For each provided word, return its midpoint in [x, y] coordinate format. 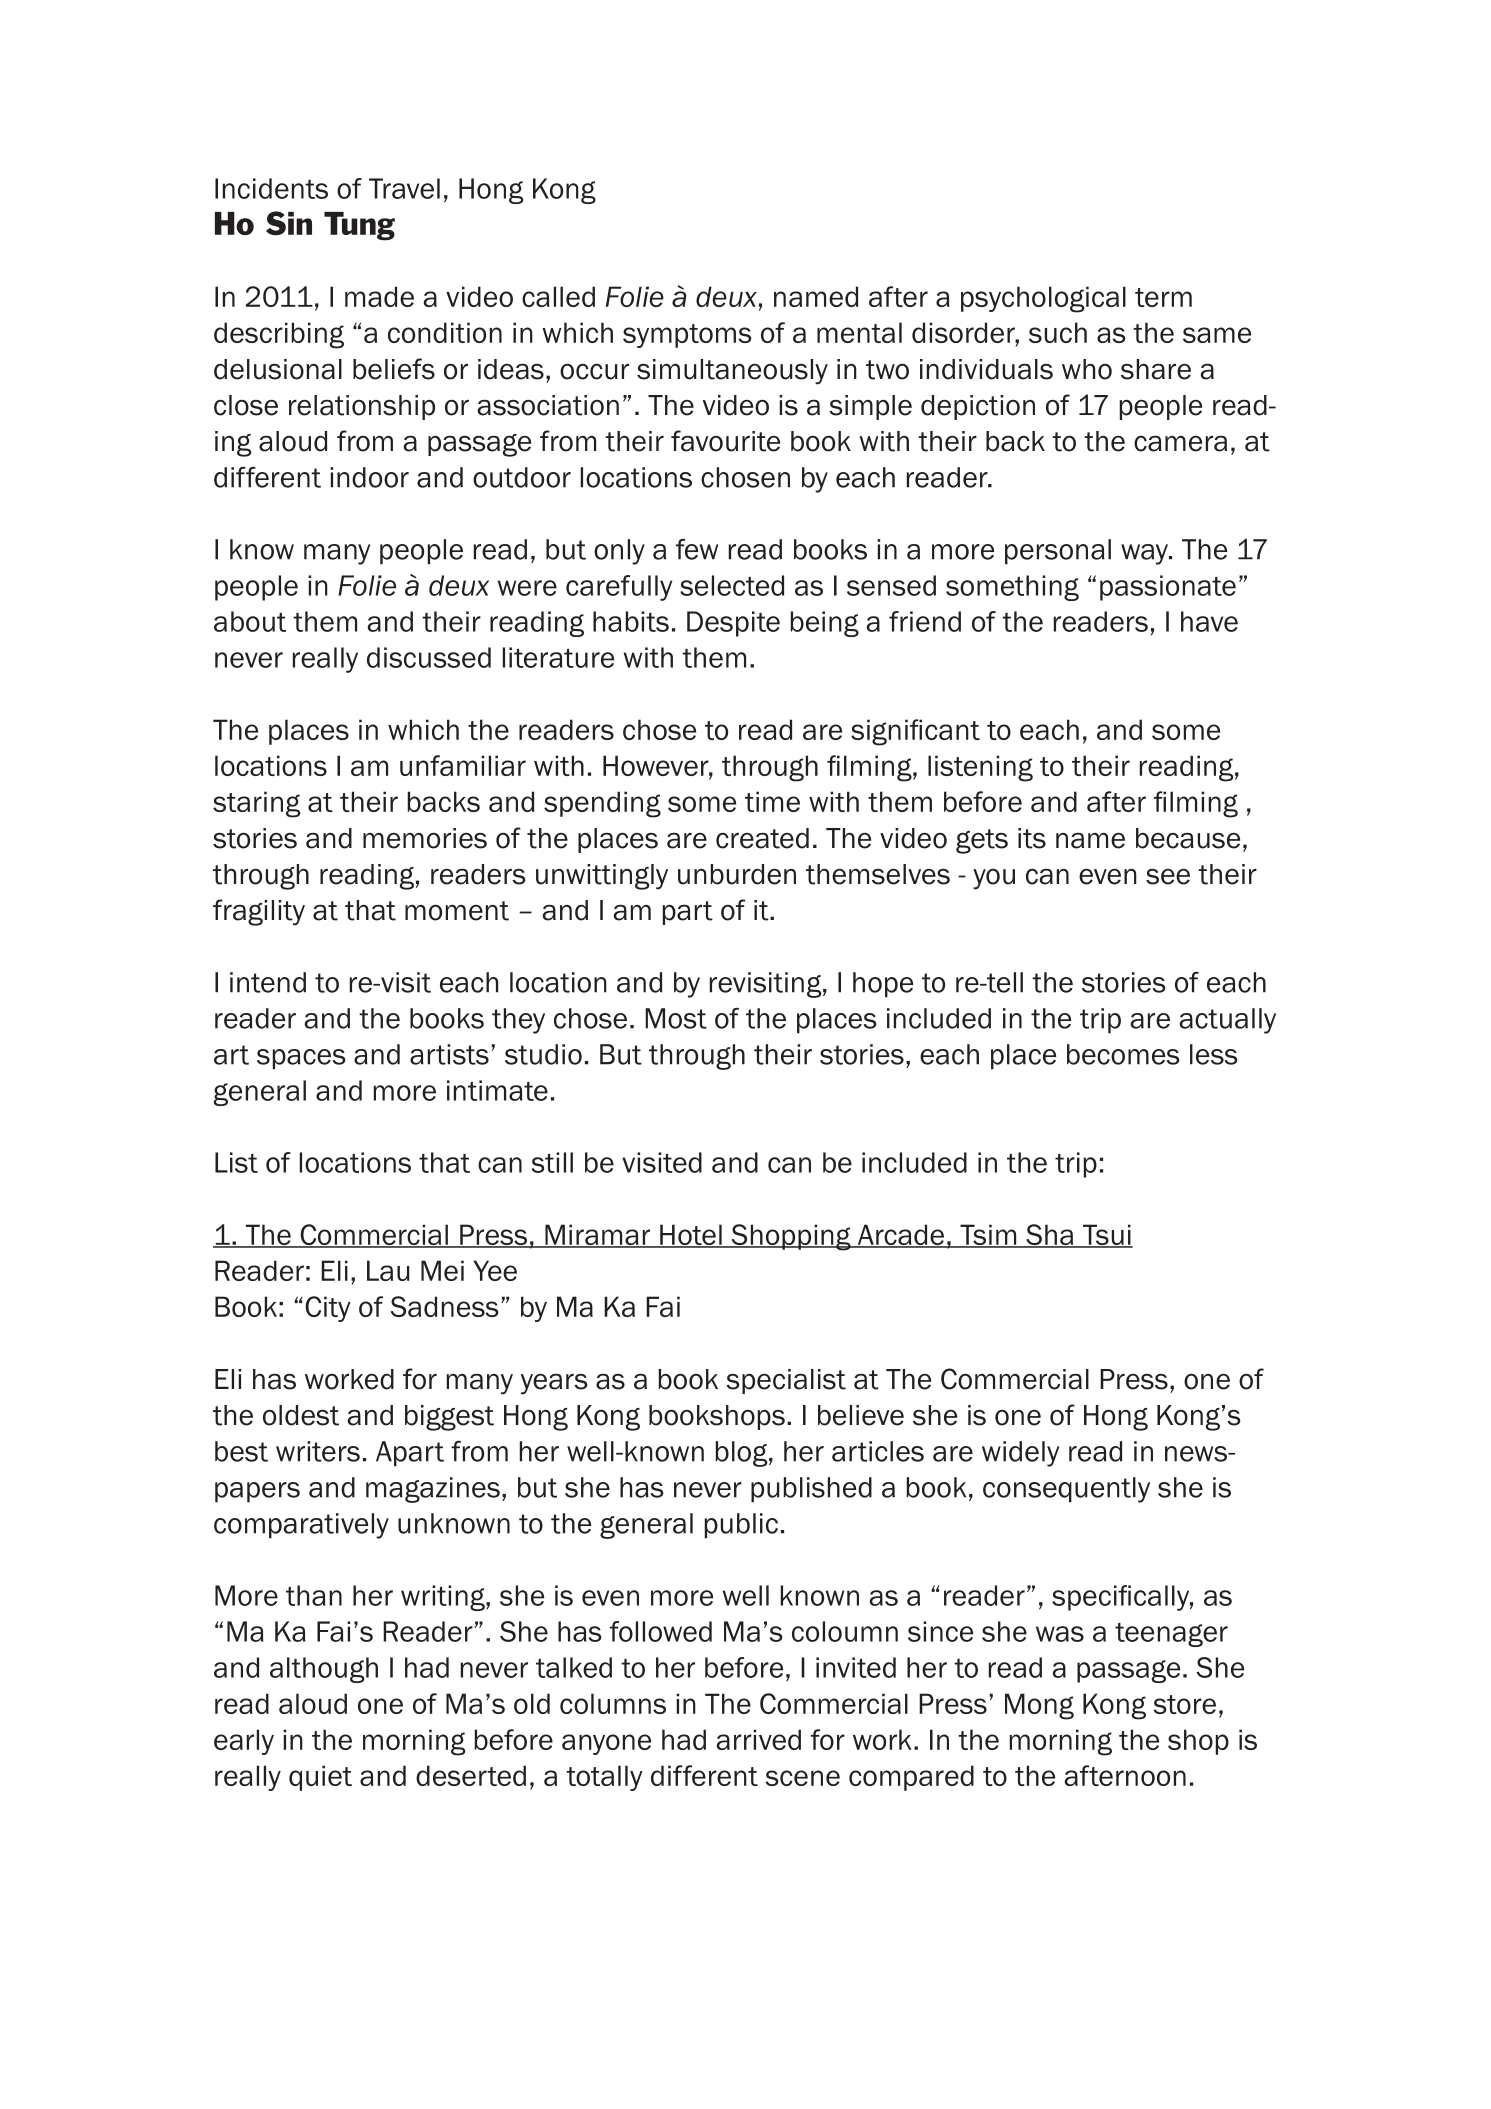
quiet [320, 1778]
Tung [359, 226]
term [1163, 297]
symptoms [687, 336]
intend [268, 982]
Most [676, 1018]
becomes [1123, 1054]
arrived [758, 1739]
